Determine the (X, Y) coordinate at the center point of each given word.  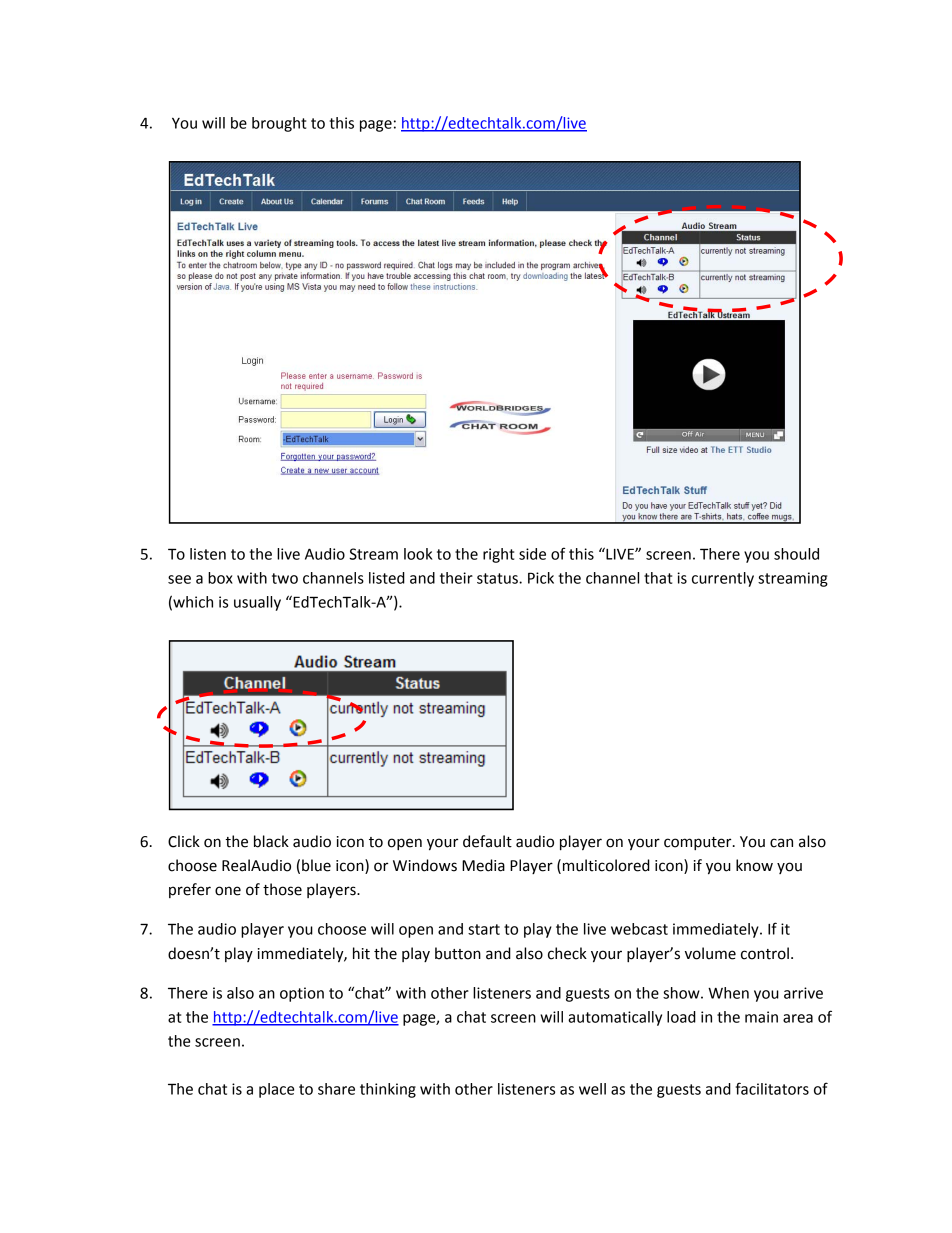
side (532, 554)
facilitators (772, 1088)
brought (279, 124)
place (276, 1090)
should (796, 554)
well (592, 1089)
